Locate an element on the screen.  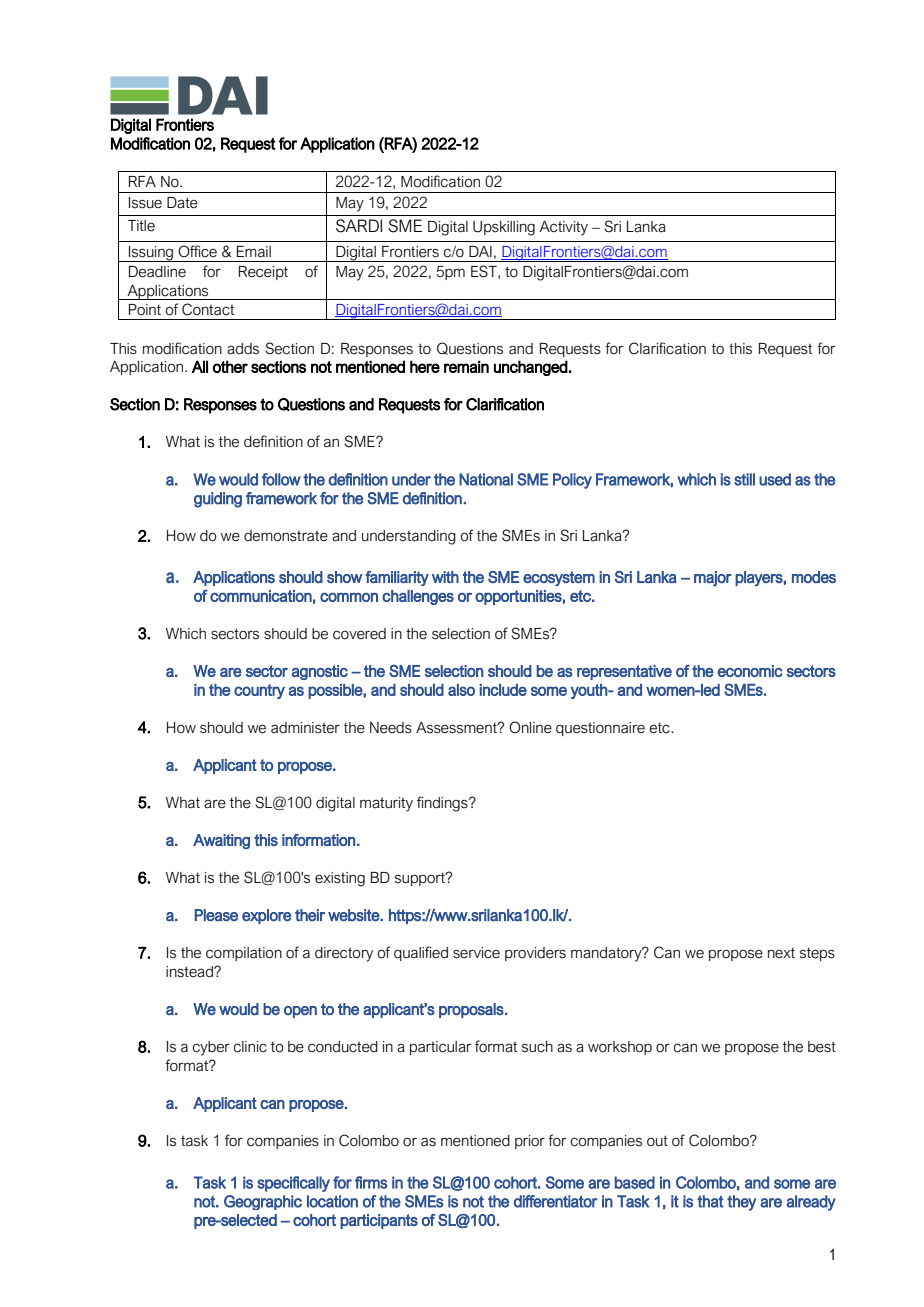
Upskilling is located at coordinates (504, 228).
